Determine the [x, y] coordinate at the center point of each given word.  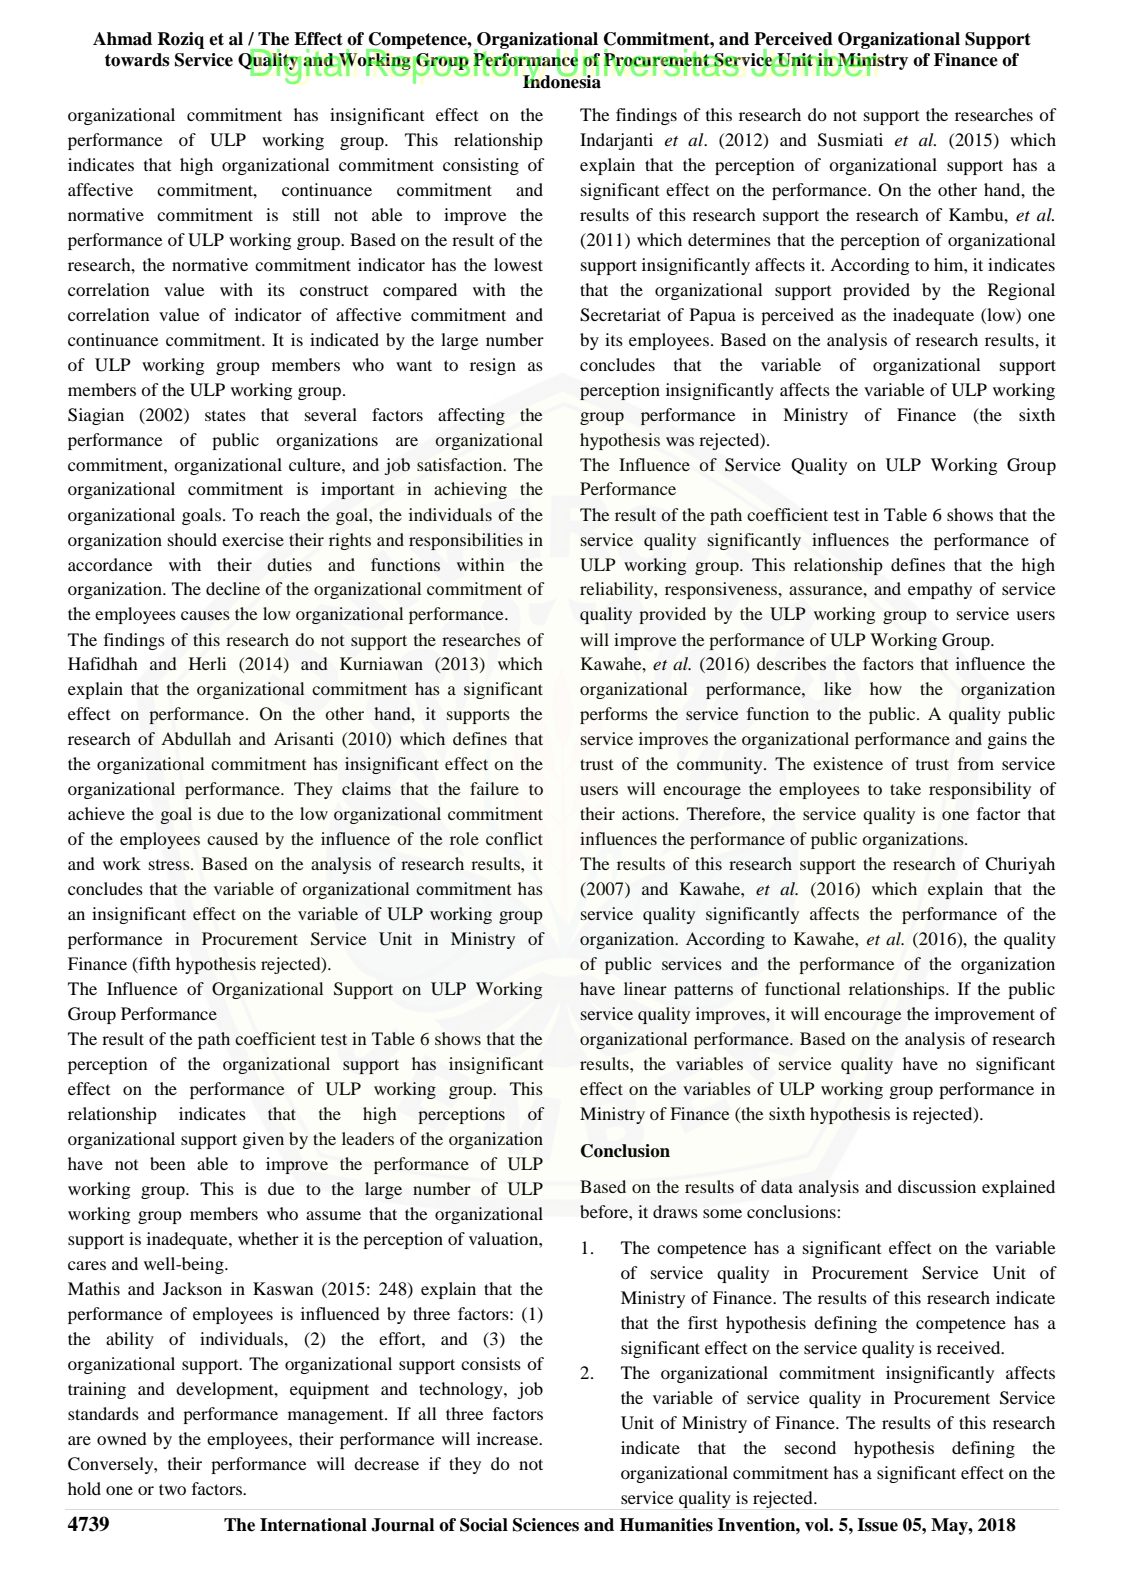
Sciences [546, 1525]
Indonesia [562, 81]
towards [137, 60]
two [172, 1489]
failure [494, 788]
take [905, 788]
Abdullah [196, 738]
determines [729, 239]
